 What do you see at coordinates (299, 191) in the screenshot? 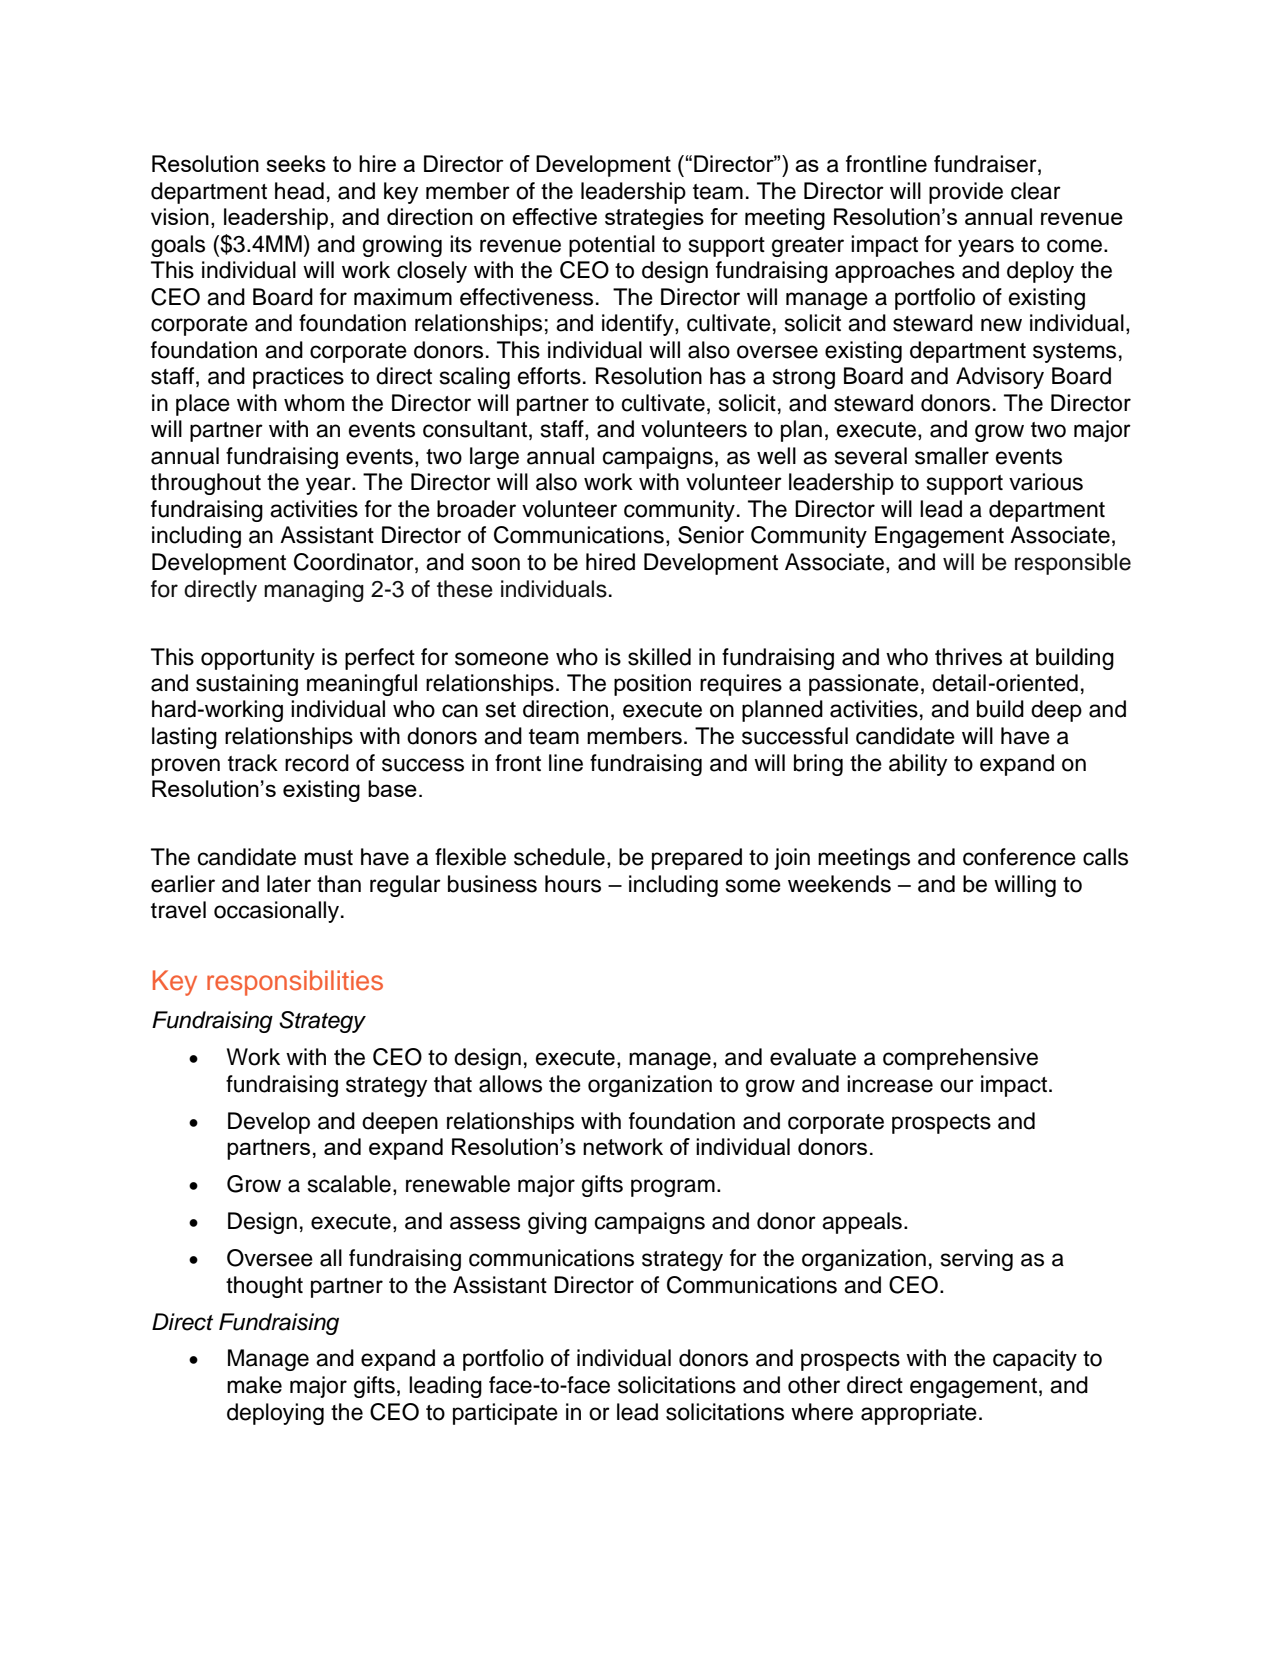
I see `head` at bounding box center [299, 191].
